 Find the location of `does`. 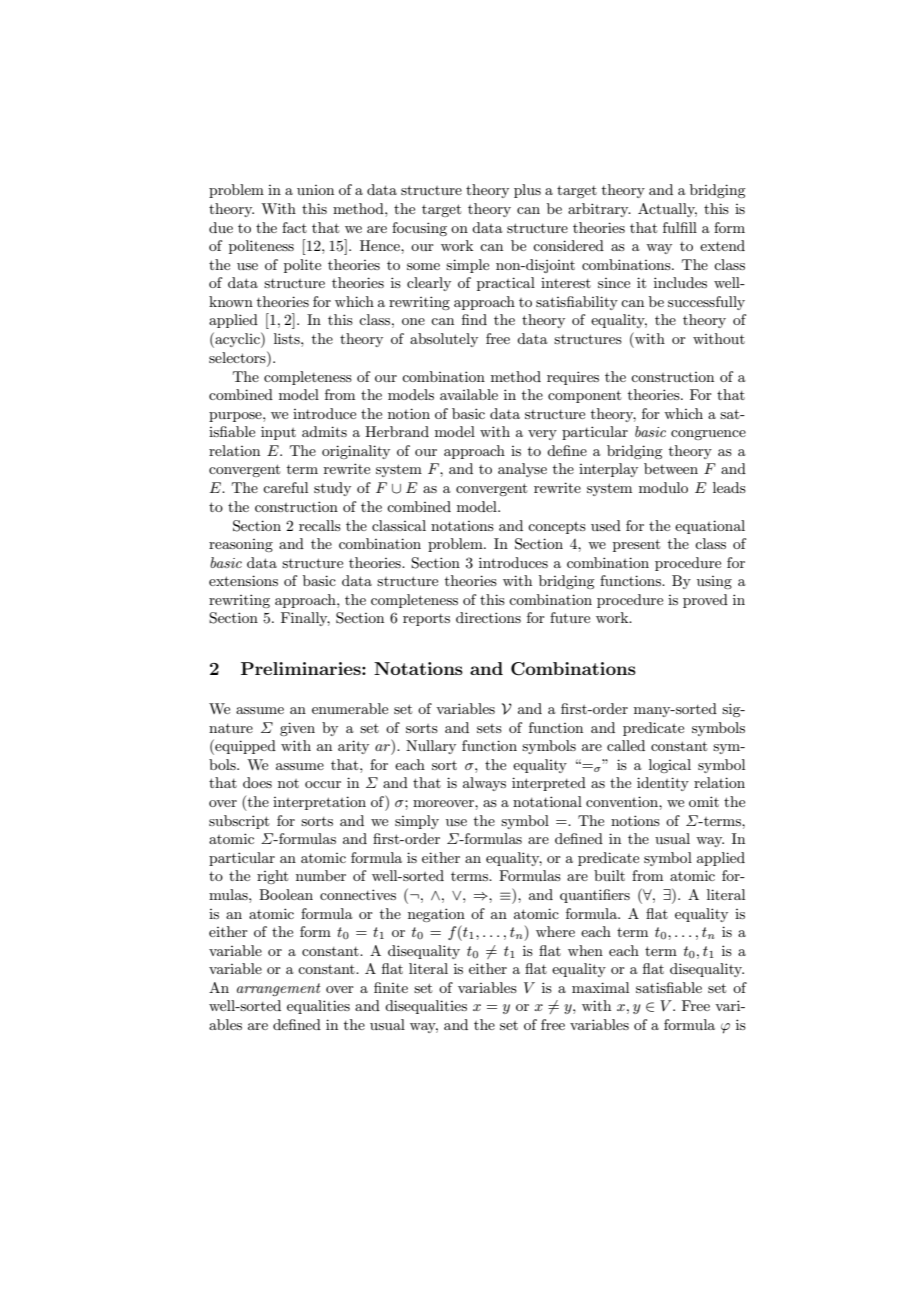

does is located at coordinates (257, 782).
